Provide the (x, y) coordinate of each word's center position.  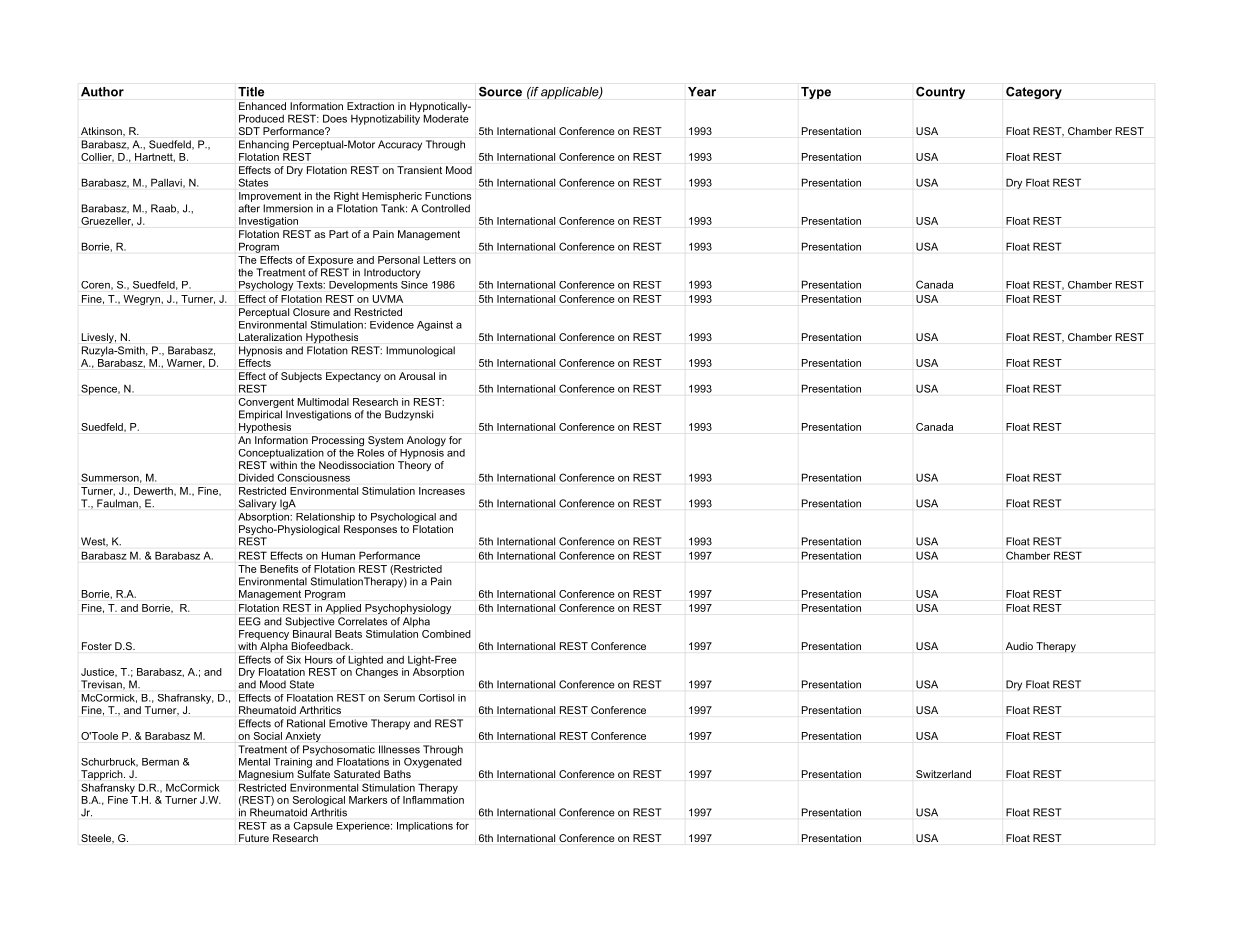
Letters (439, 260)
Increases (442, 491)
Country (940, 93)
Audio (1019, 646)
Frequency (264, 635)
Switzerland (943, 774)
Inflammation (433, 798)
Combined (446, 634)
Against (435, 326)
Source (500, 92)
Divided (256, 477)
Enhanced (262, 106)
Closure (311, 312)
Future (254, 838)
